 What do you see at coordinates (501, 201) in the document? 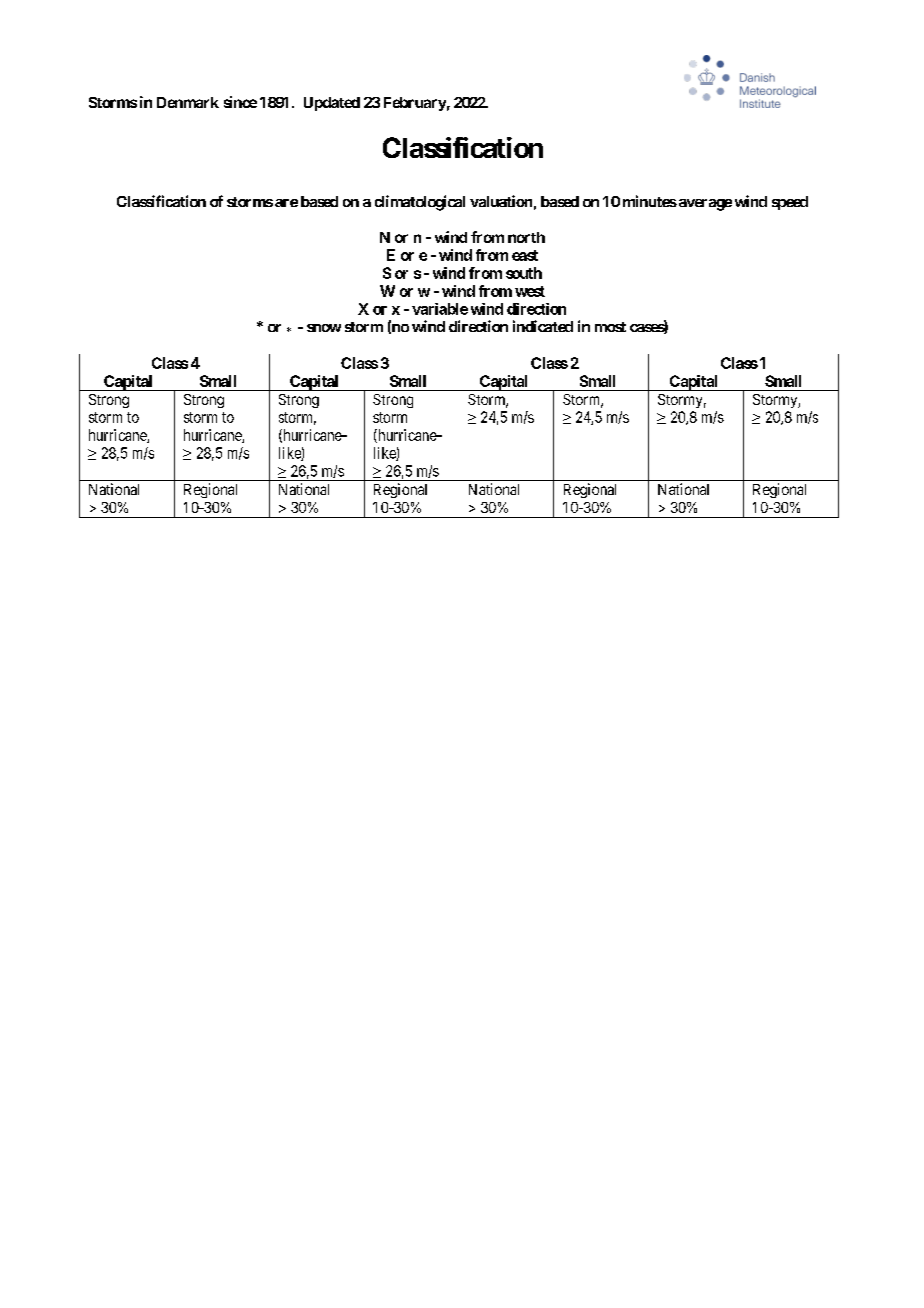
I see `valuation` at bounding box center [501, 201].
